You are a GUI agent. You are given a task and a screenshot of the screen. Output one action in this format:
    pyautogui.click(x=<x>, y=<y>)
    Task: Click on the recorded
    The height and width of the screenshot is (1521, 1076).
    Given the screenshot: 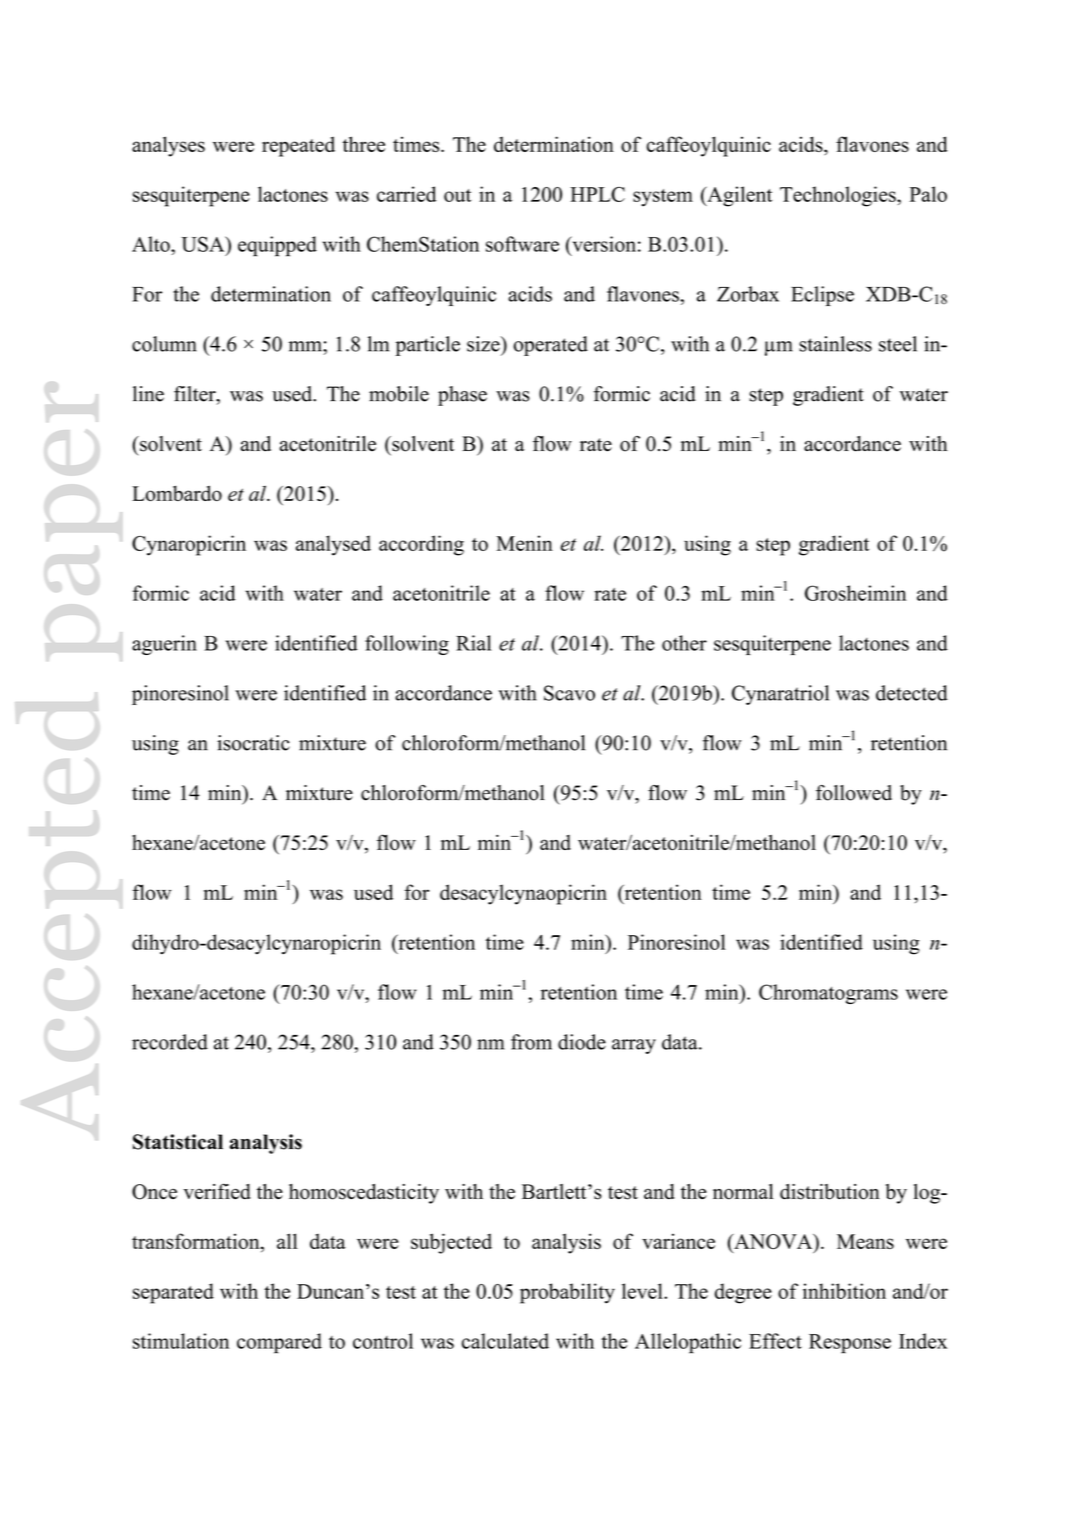 What is the action you would take?
    pyautogui.click(x=170, y=1042)
